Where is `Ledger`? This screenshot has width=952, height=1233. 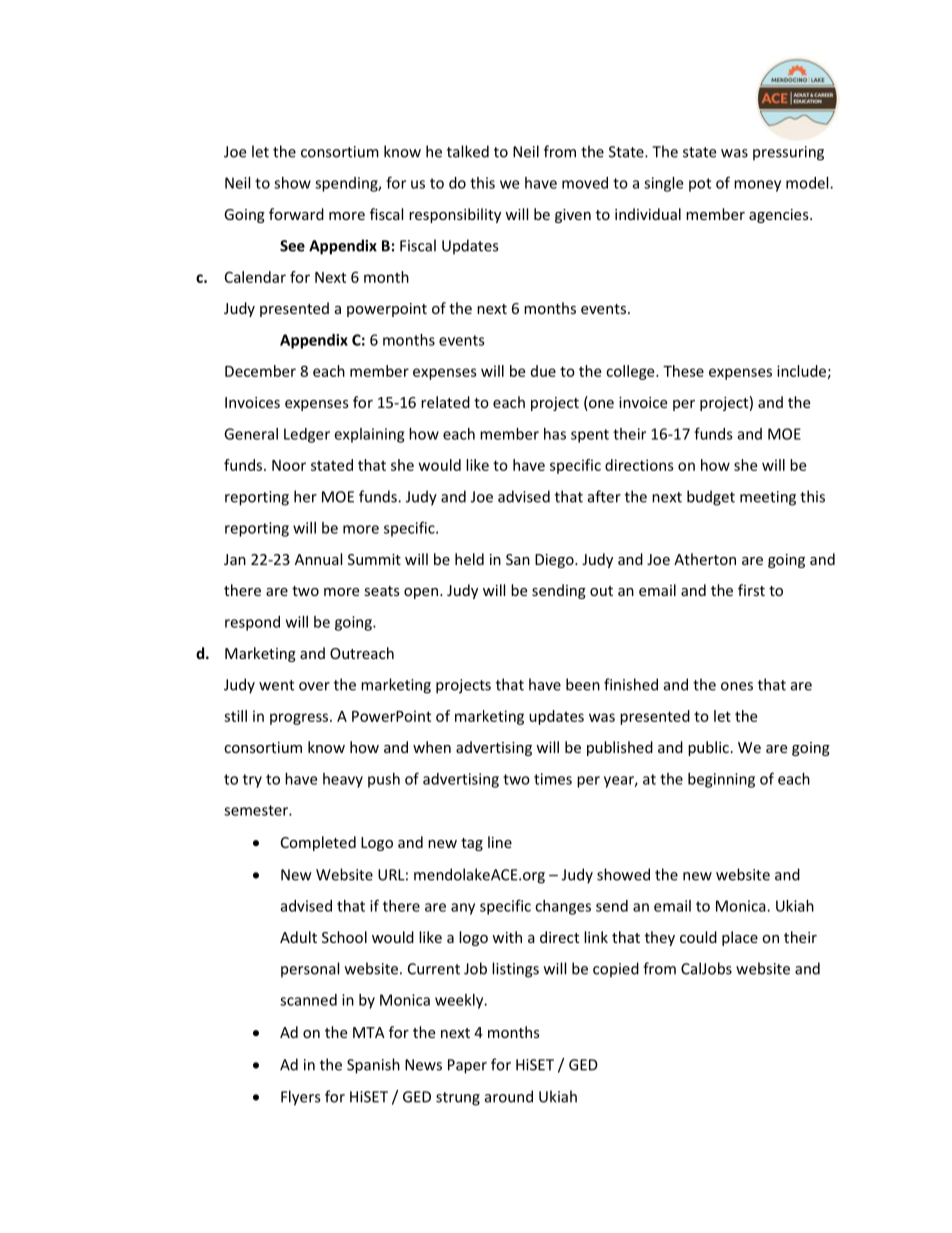 Ledger is located at coordinates (307, 435).
